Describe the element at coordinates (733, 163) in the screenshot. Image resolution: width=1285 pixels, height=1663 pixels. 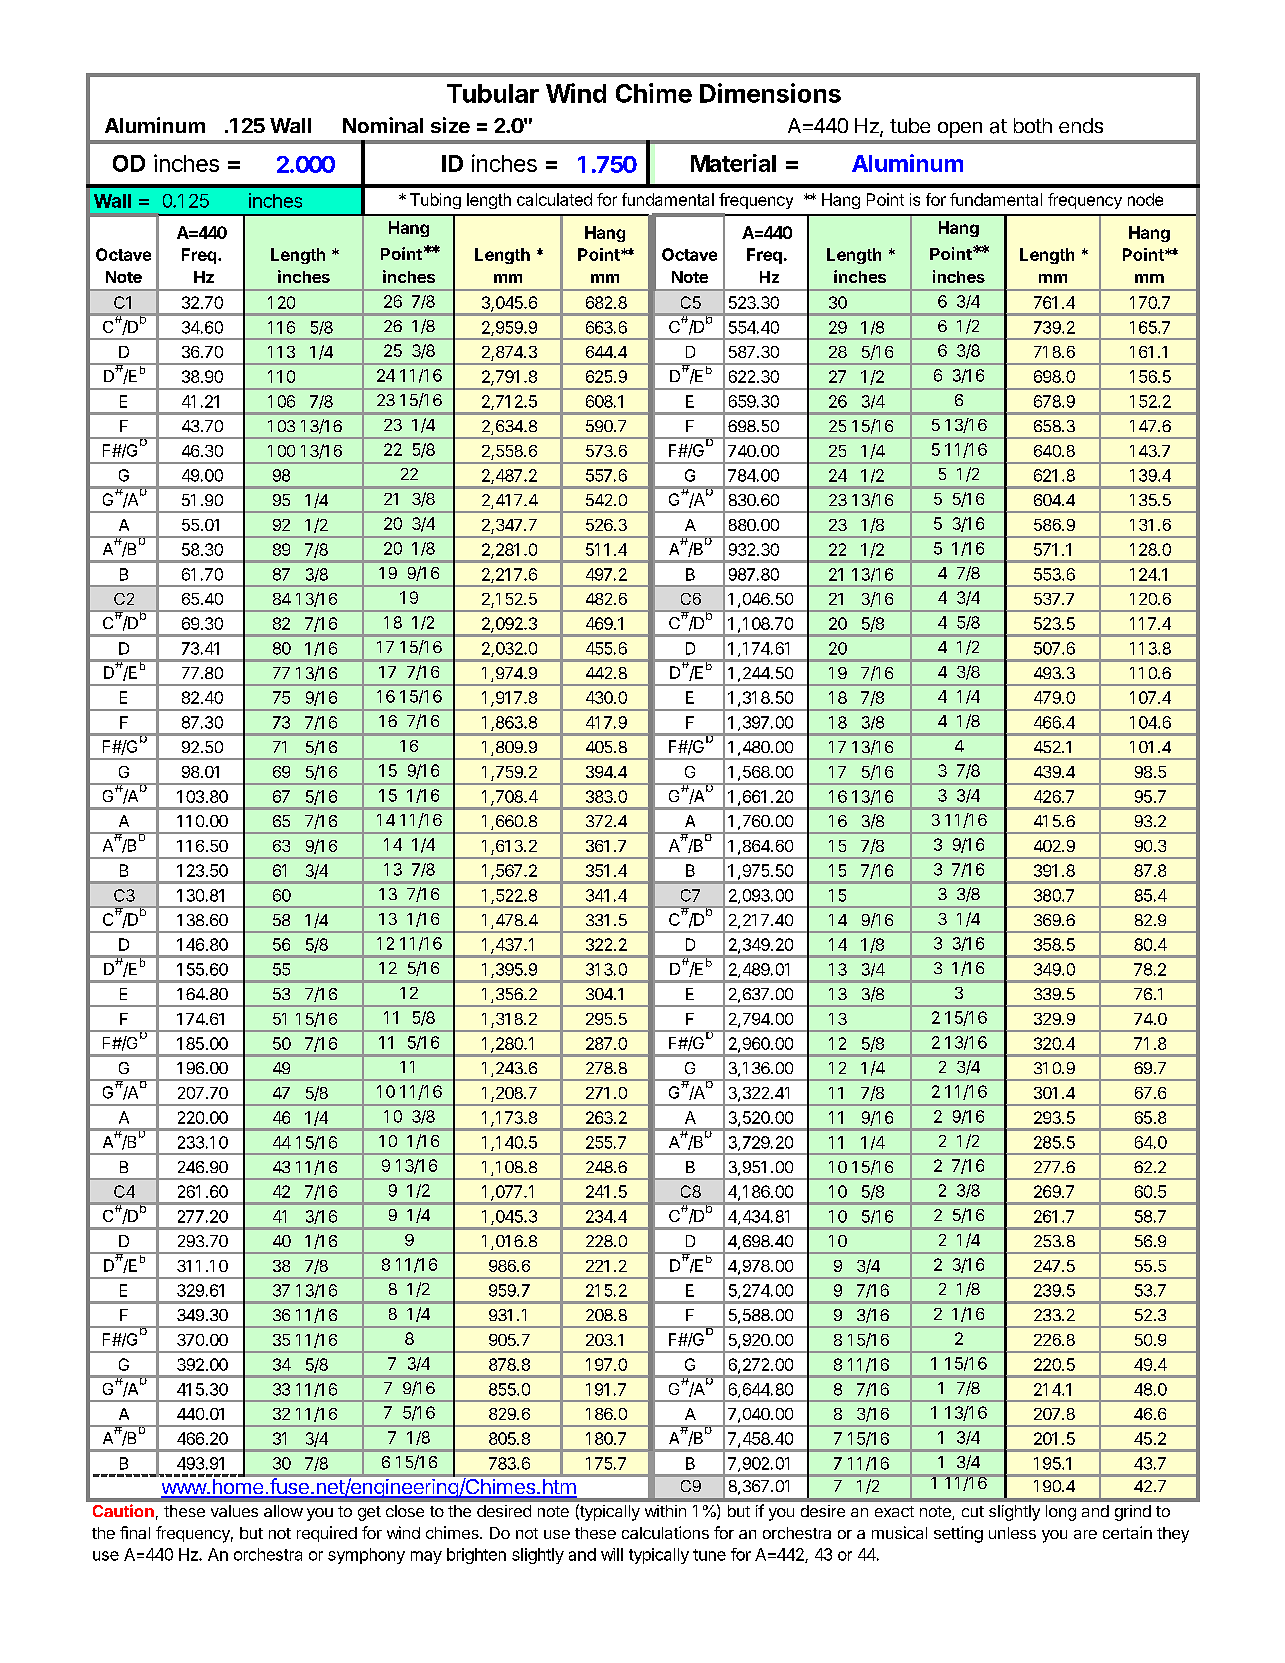
I see `Material` at that location.
